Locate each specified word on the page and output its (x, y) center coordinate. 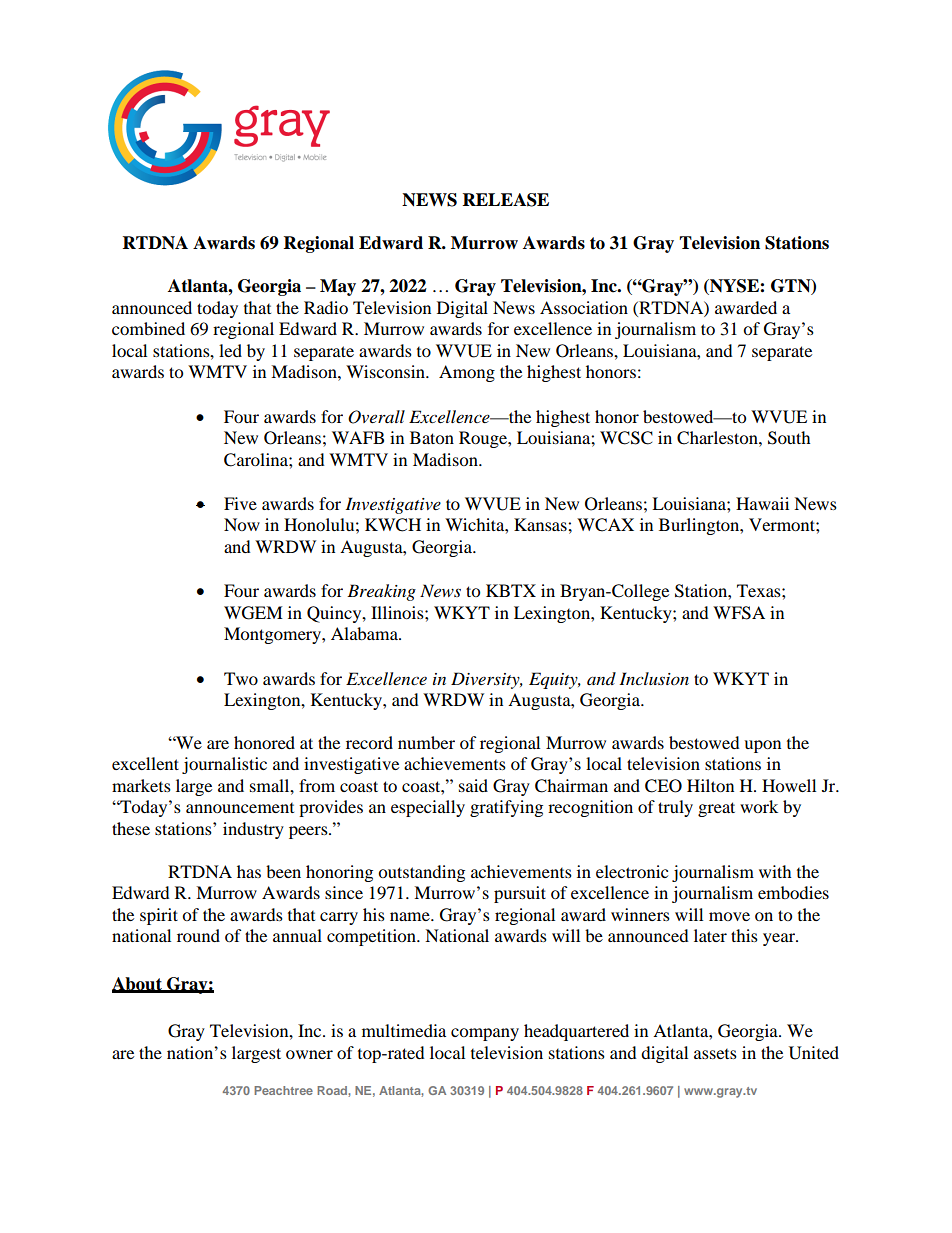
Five (240, 503)
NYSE (734, 287)
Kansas (541, 524)
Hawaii (762, 503)
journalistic (224, 765)
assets (715, 1054)
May (338, 287)
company (485, 1034)
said (473, 785)
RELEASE (506, 200)
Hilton (710, 785)
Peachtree (283, 1090)
